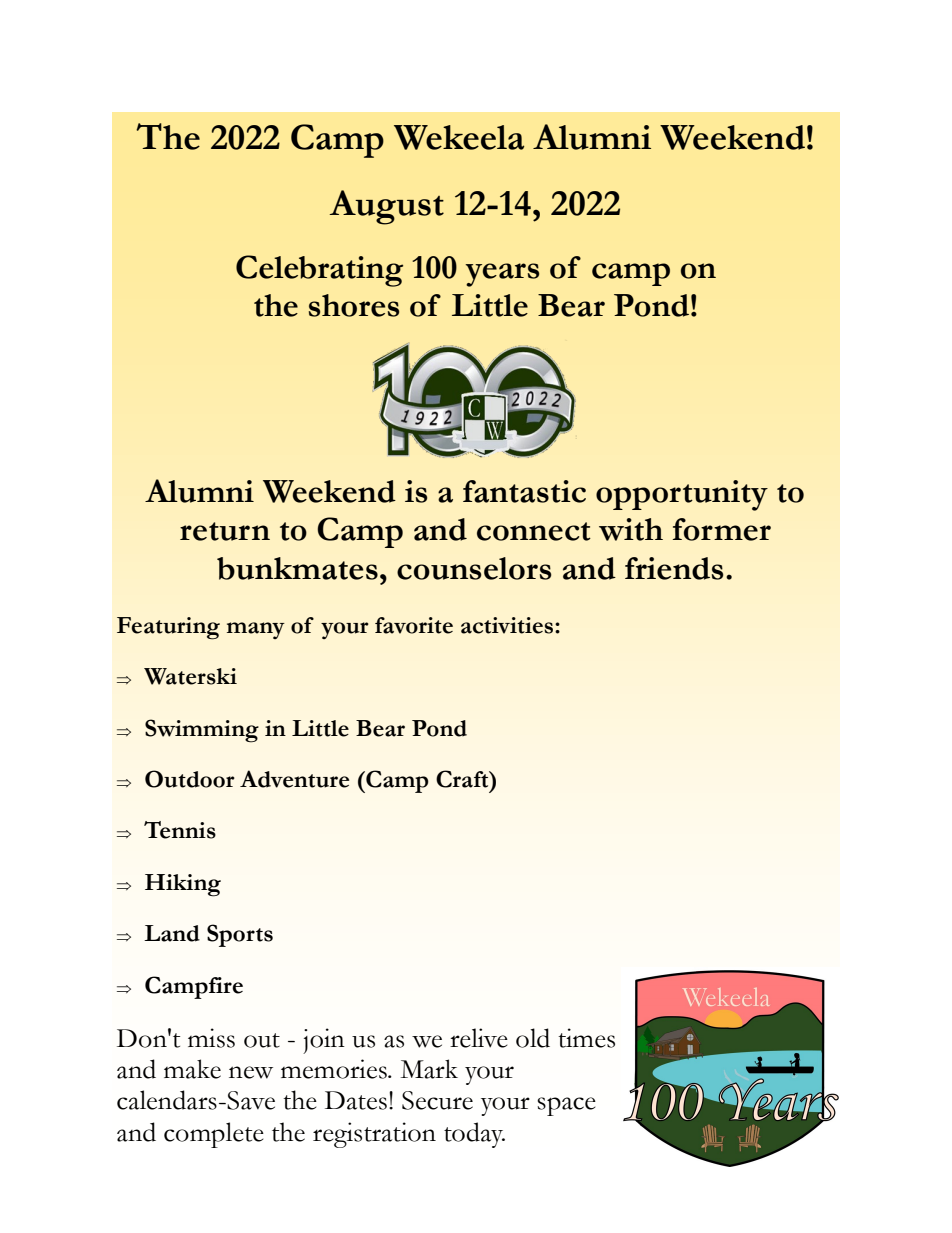 The width and height of the image is (952, 1233). I want to click on Celebrating, so click(319, 271).
